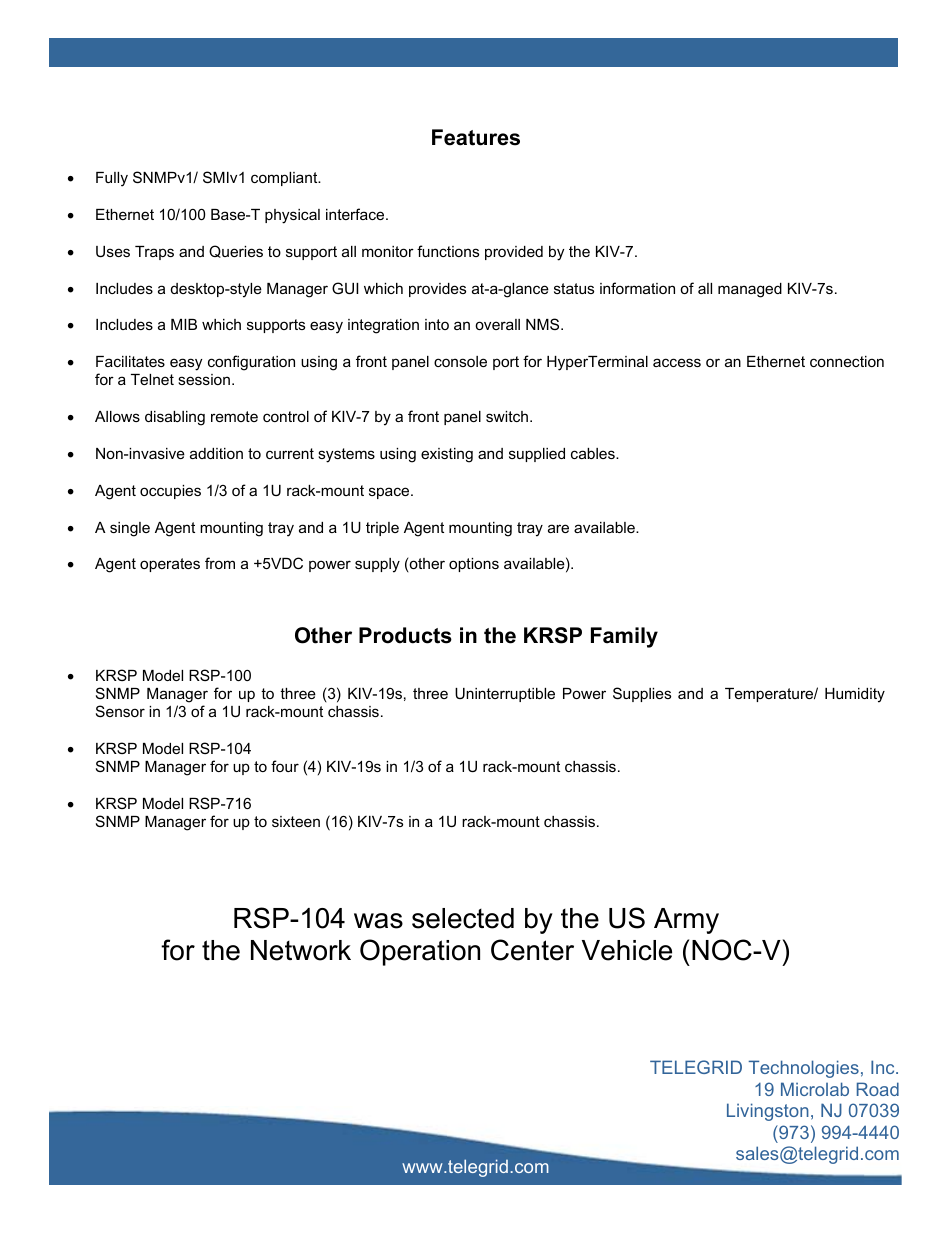 The image size is (952, 1233). What do you see at coordinates (750, 290) in the screenshot?
I see `managed` at bounding box center [750, 290].
